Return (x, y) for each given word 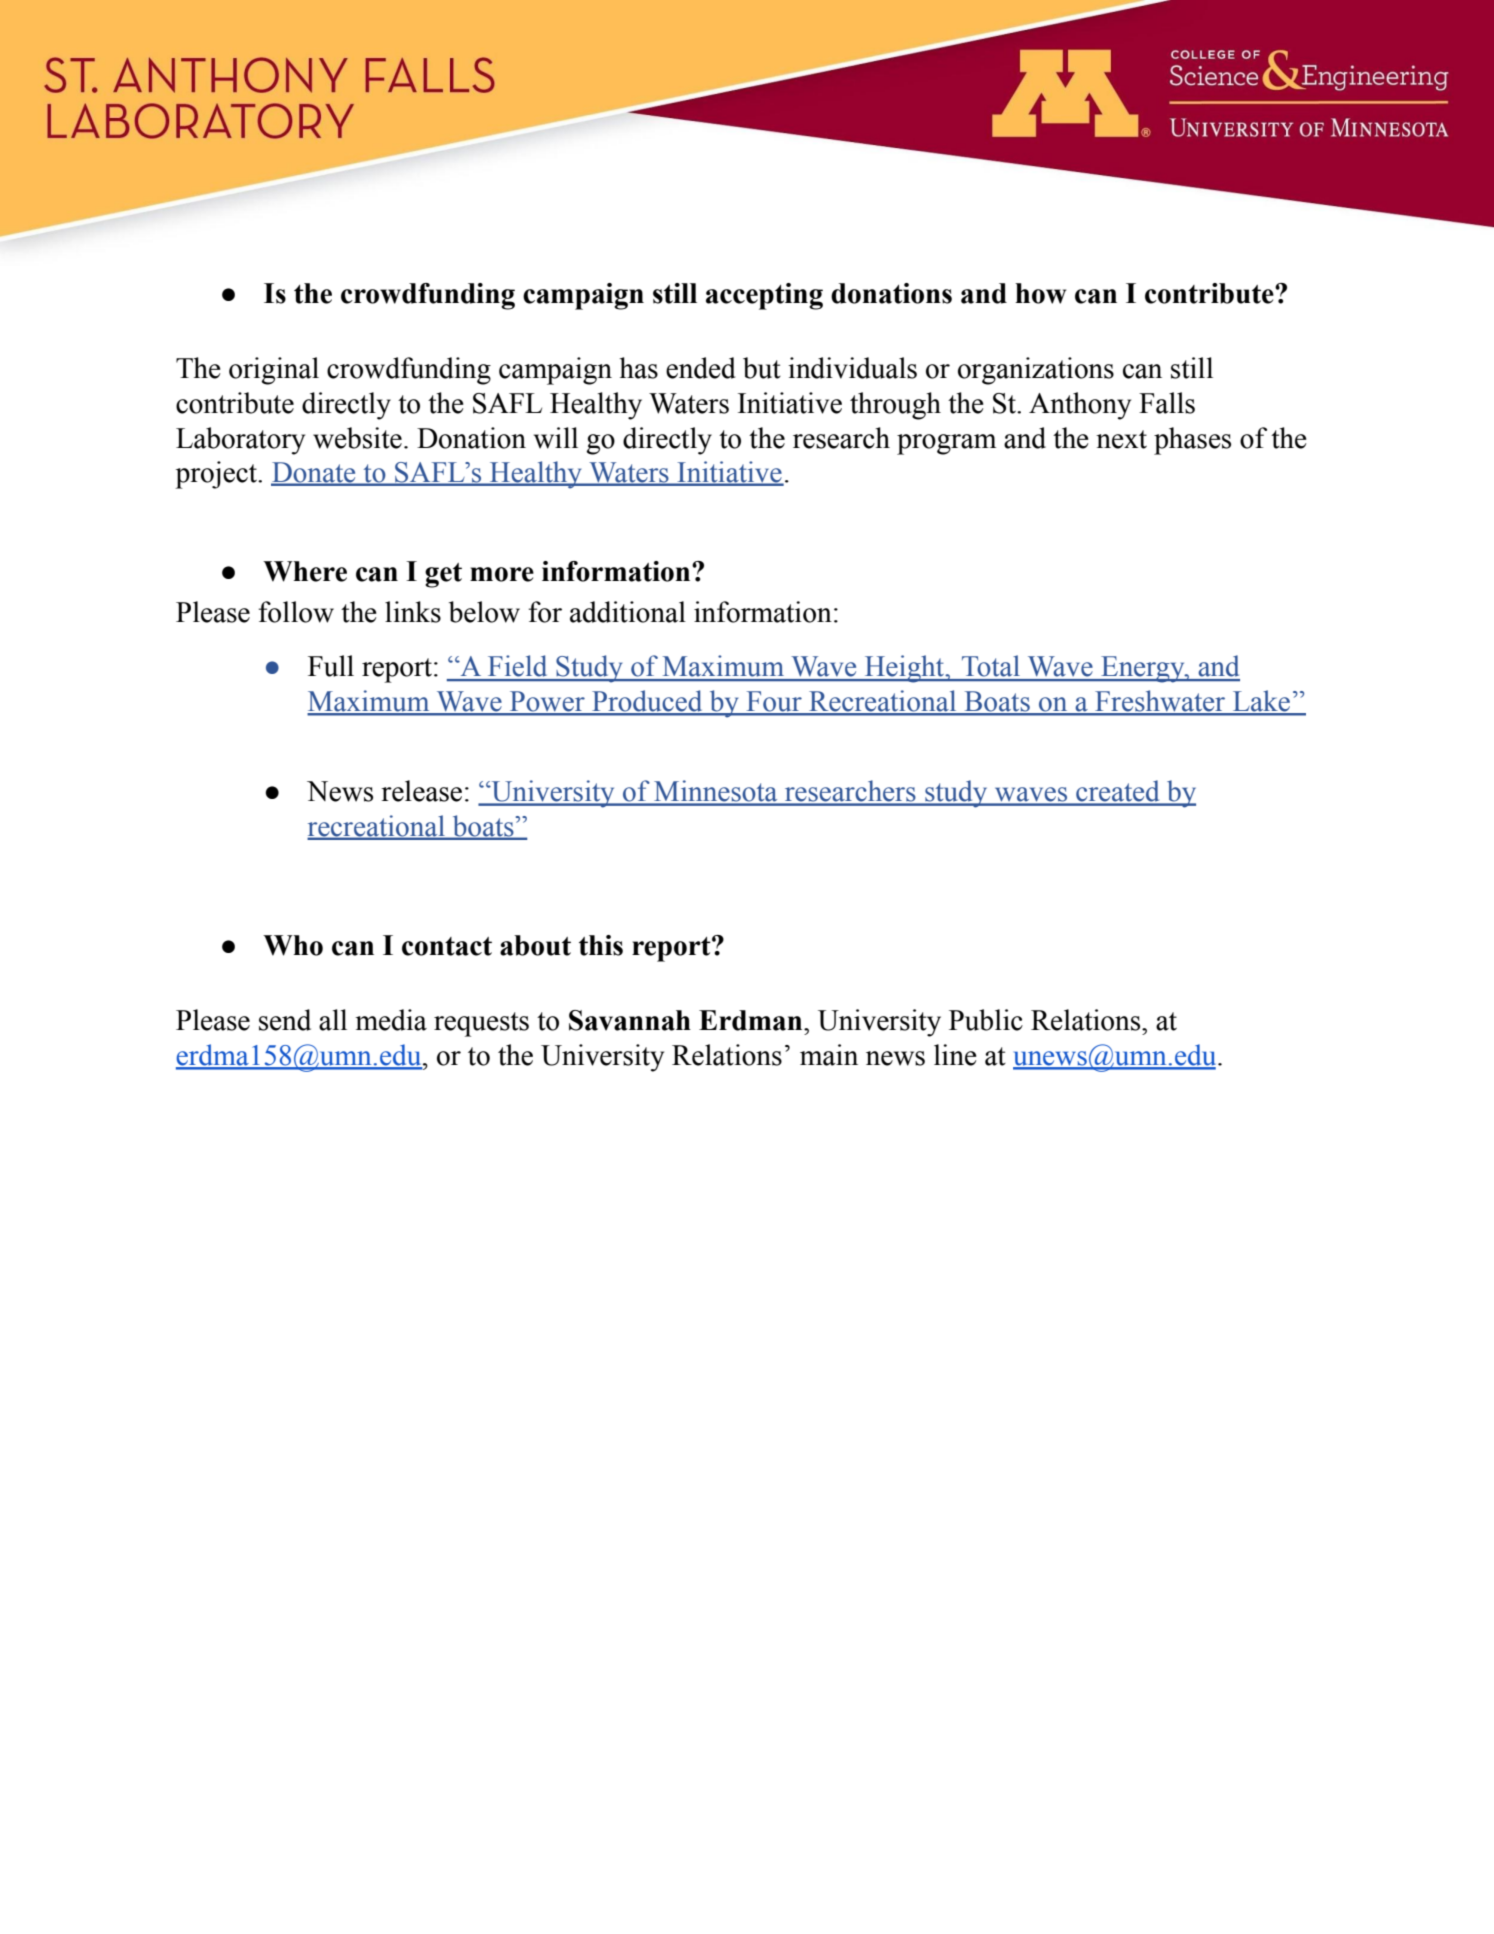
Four (774, 702)
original (274, 371)
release (421, 791)
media (391, 1020)
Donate (314, 473)
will (556, 438)
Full (331, 666)
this (601, 945)
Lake (1261, 702)
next (1121, 439)
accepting (764, 296)
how (1040, 293)
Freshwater (1160, 702)
